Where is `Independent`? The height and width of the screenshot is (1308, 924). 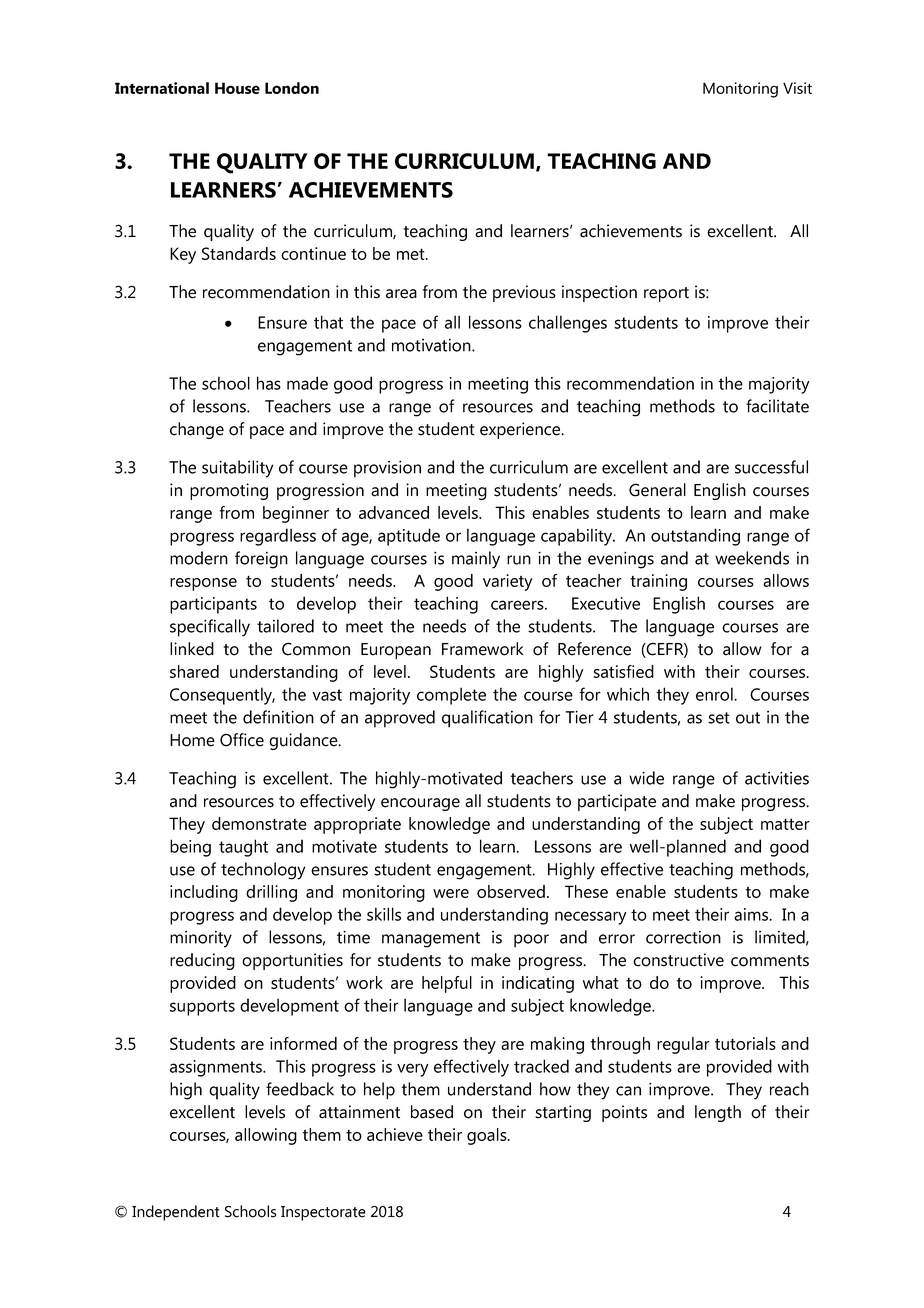 Independent is located at coordinates (176, 1213).
